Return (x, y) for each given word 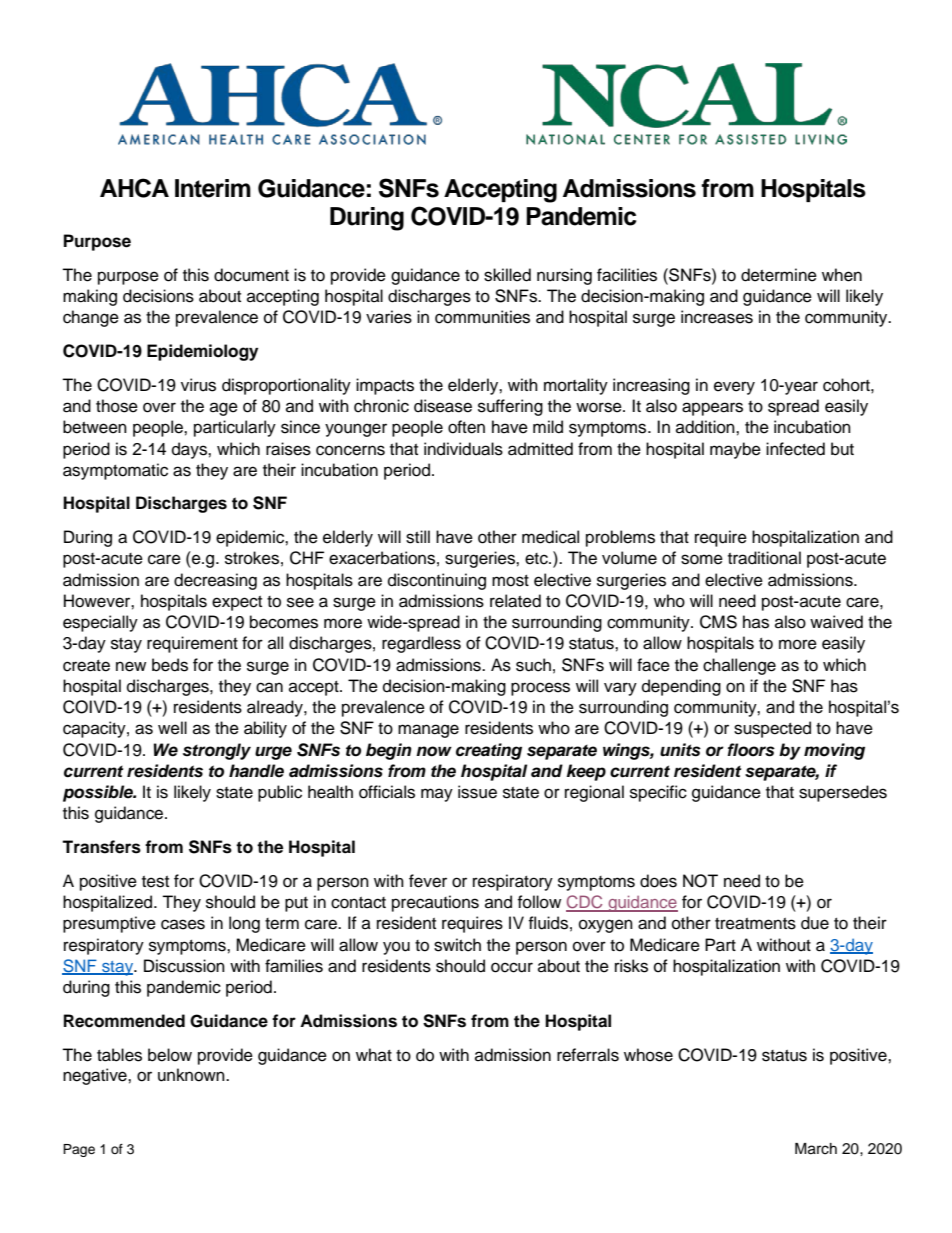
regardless (421, 644)
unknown (192, 1075)
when (842, 275)
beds (170, 665)
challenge (739, 666)
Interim (213, 188)
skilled (507, 275)
